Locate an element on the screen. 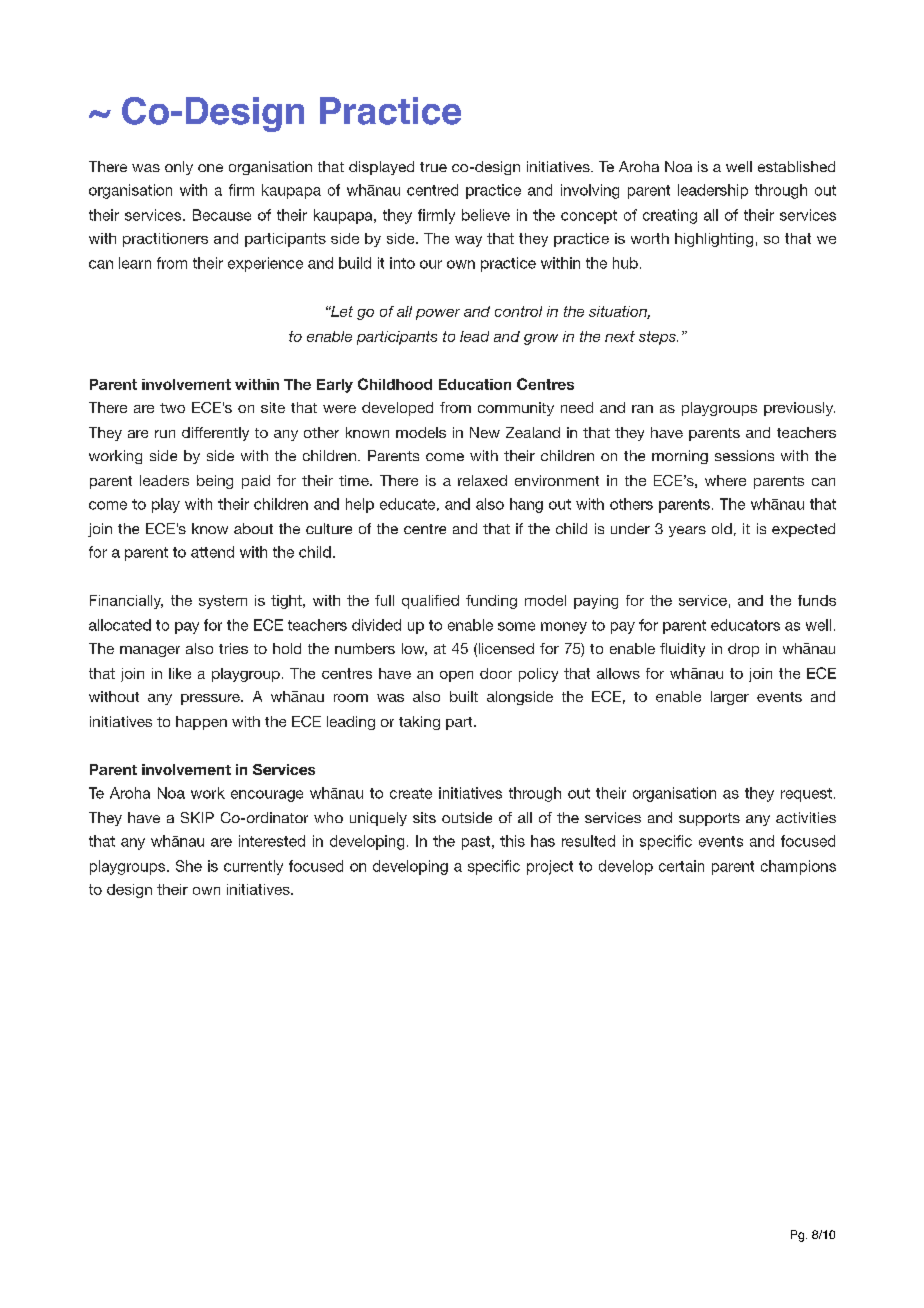  Education is located at coordinates (475, 384).
